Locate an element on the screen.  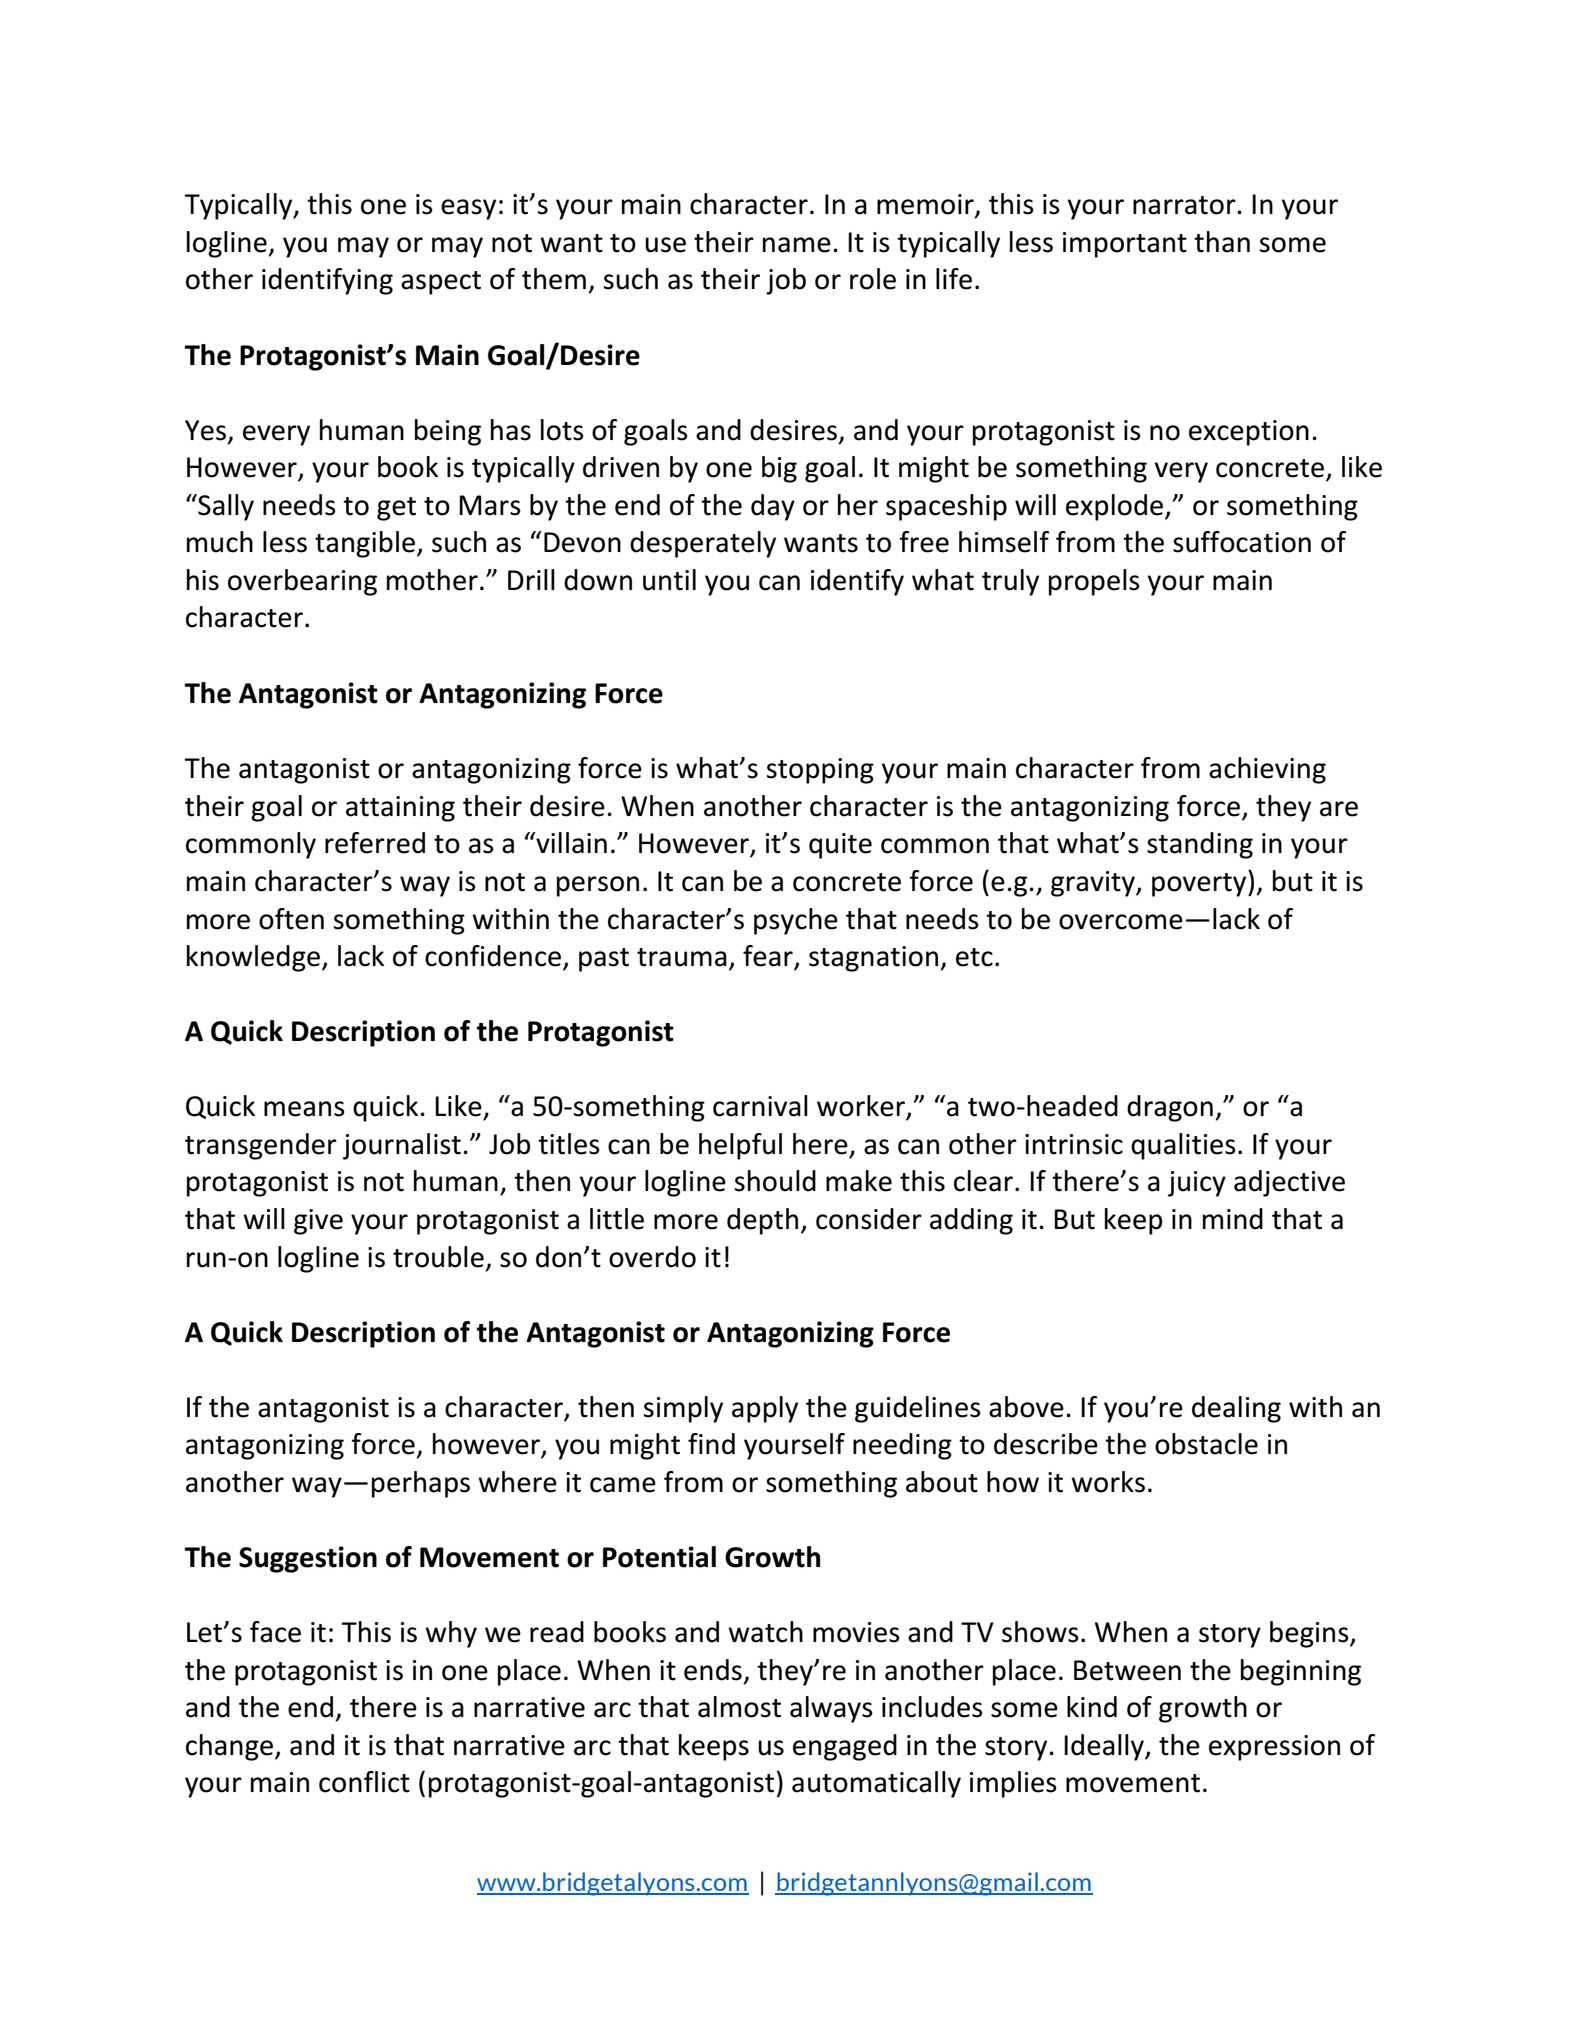
fear is located at coordinates (769, 957).
